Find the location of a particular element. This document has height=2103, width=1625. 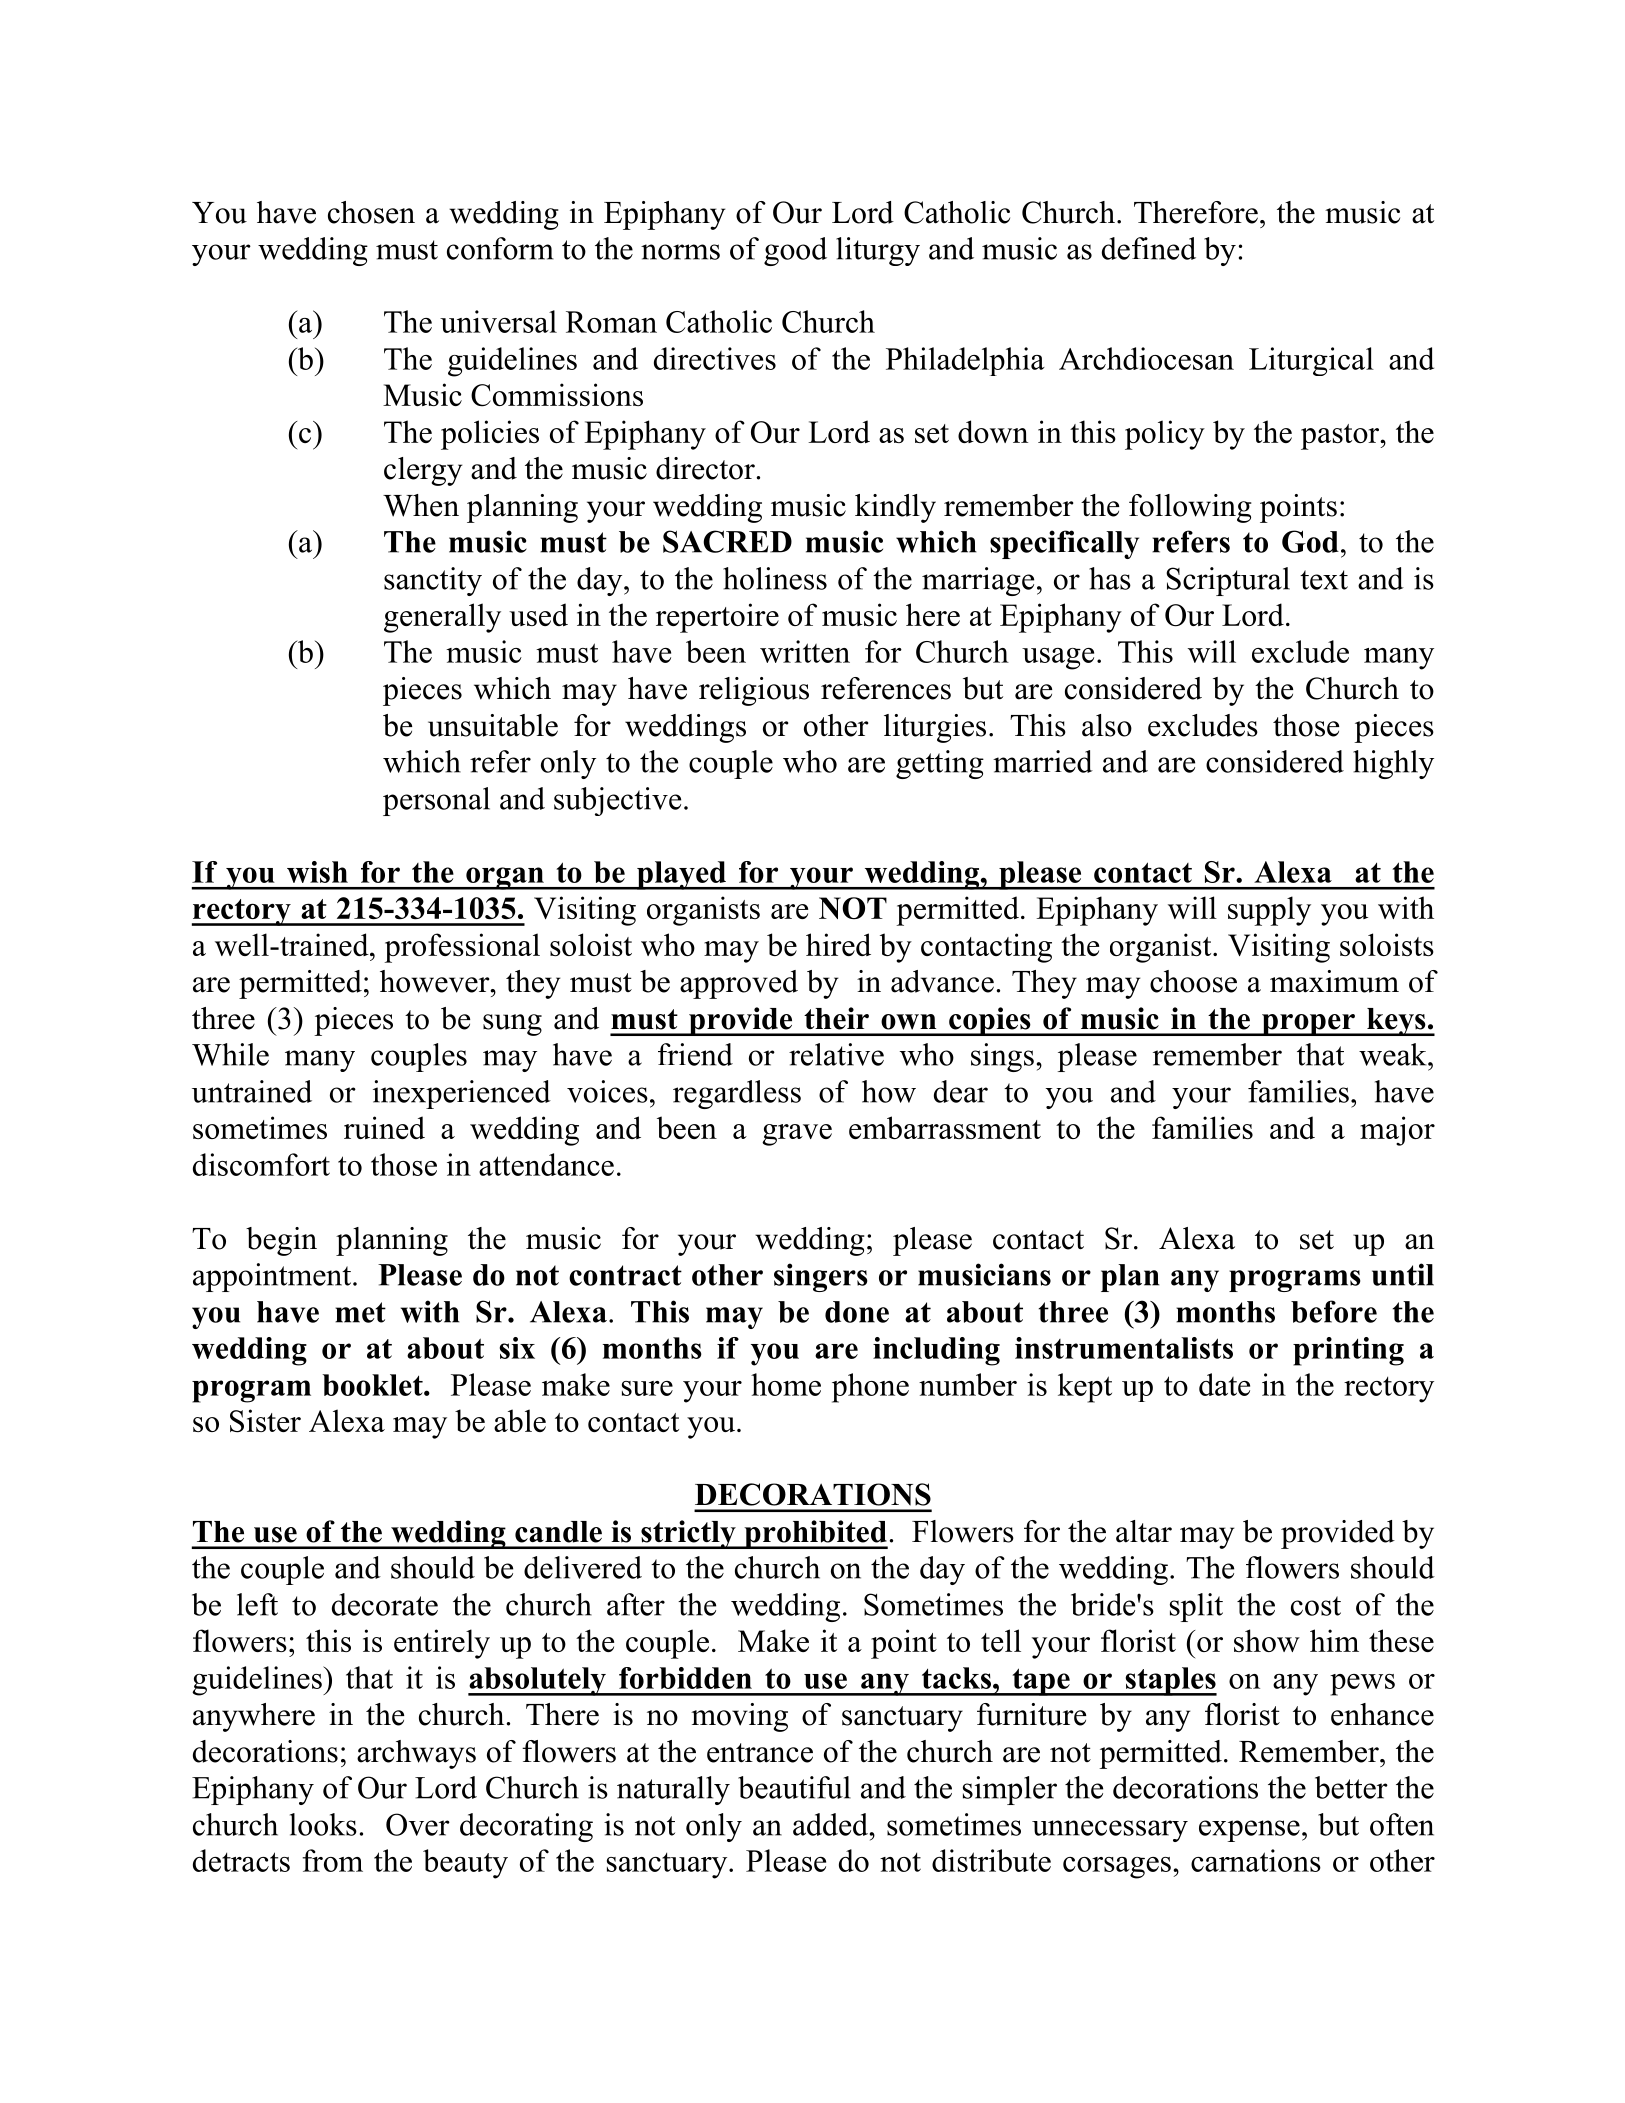

generally is located at coordinates (442, 618).
